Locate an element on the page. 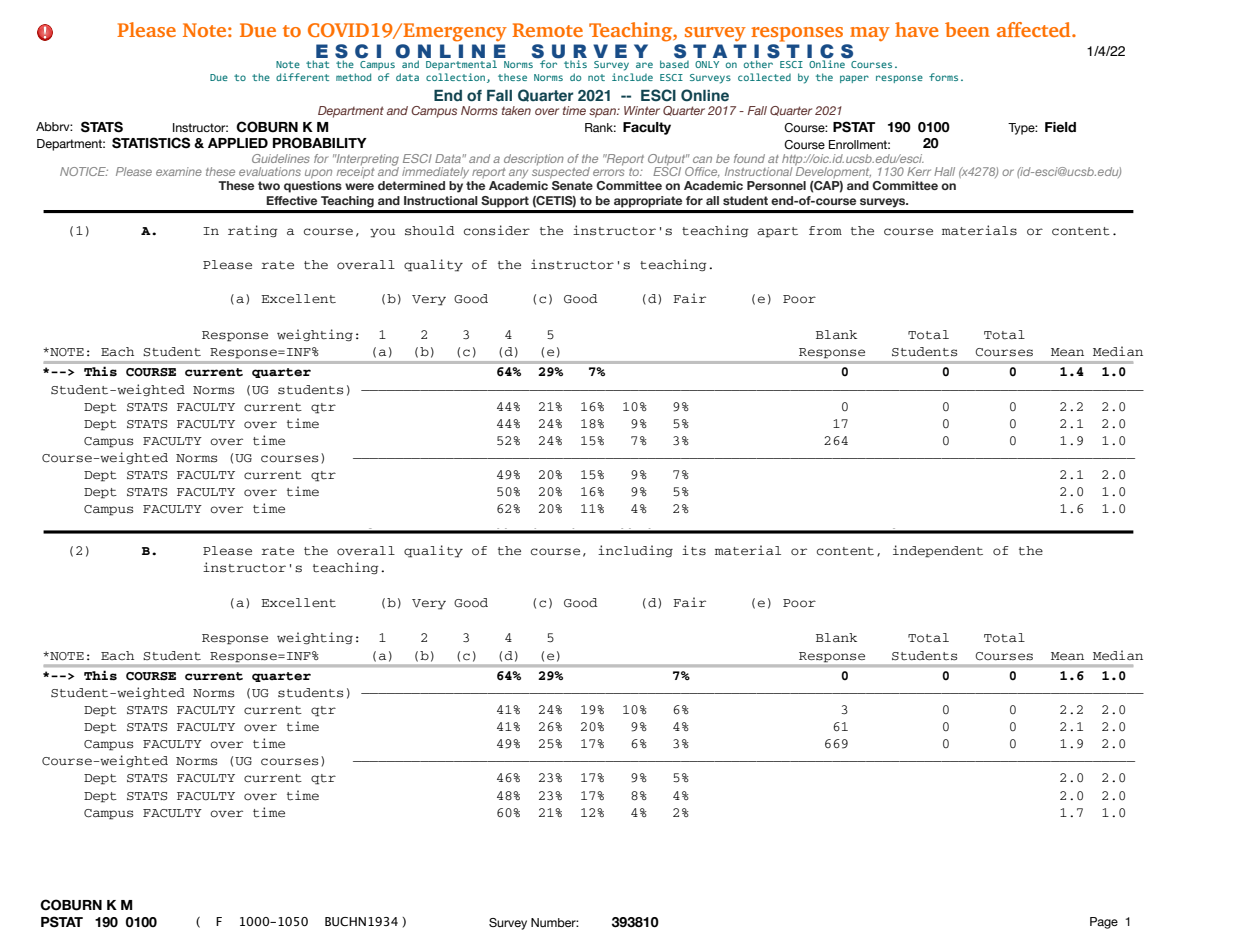 The height and width of the image is (952, 1233). including is located at coordinates (635, 551).
